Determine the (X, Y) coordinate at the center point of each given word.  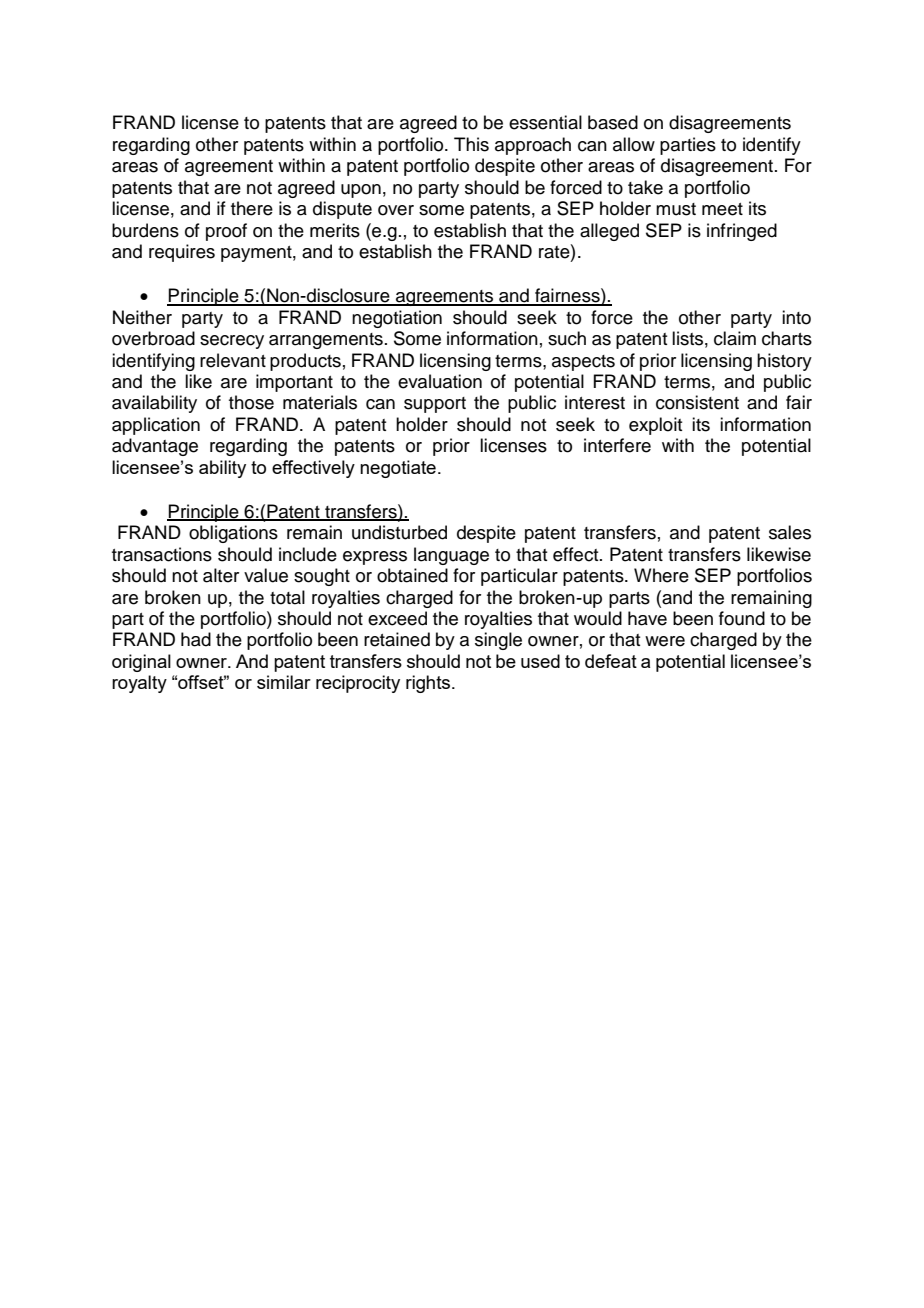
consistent (697, 402)
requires (182, 253)
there (252, 208)
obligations (233, 534)
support (435, 405)
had (196, 639)
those (251, 402)
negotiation (397, 319)
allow (634, 144)
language (451, 556)
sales (790, 532)
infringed (742, 232)
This (471, 144)
